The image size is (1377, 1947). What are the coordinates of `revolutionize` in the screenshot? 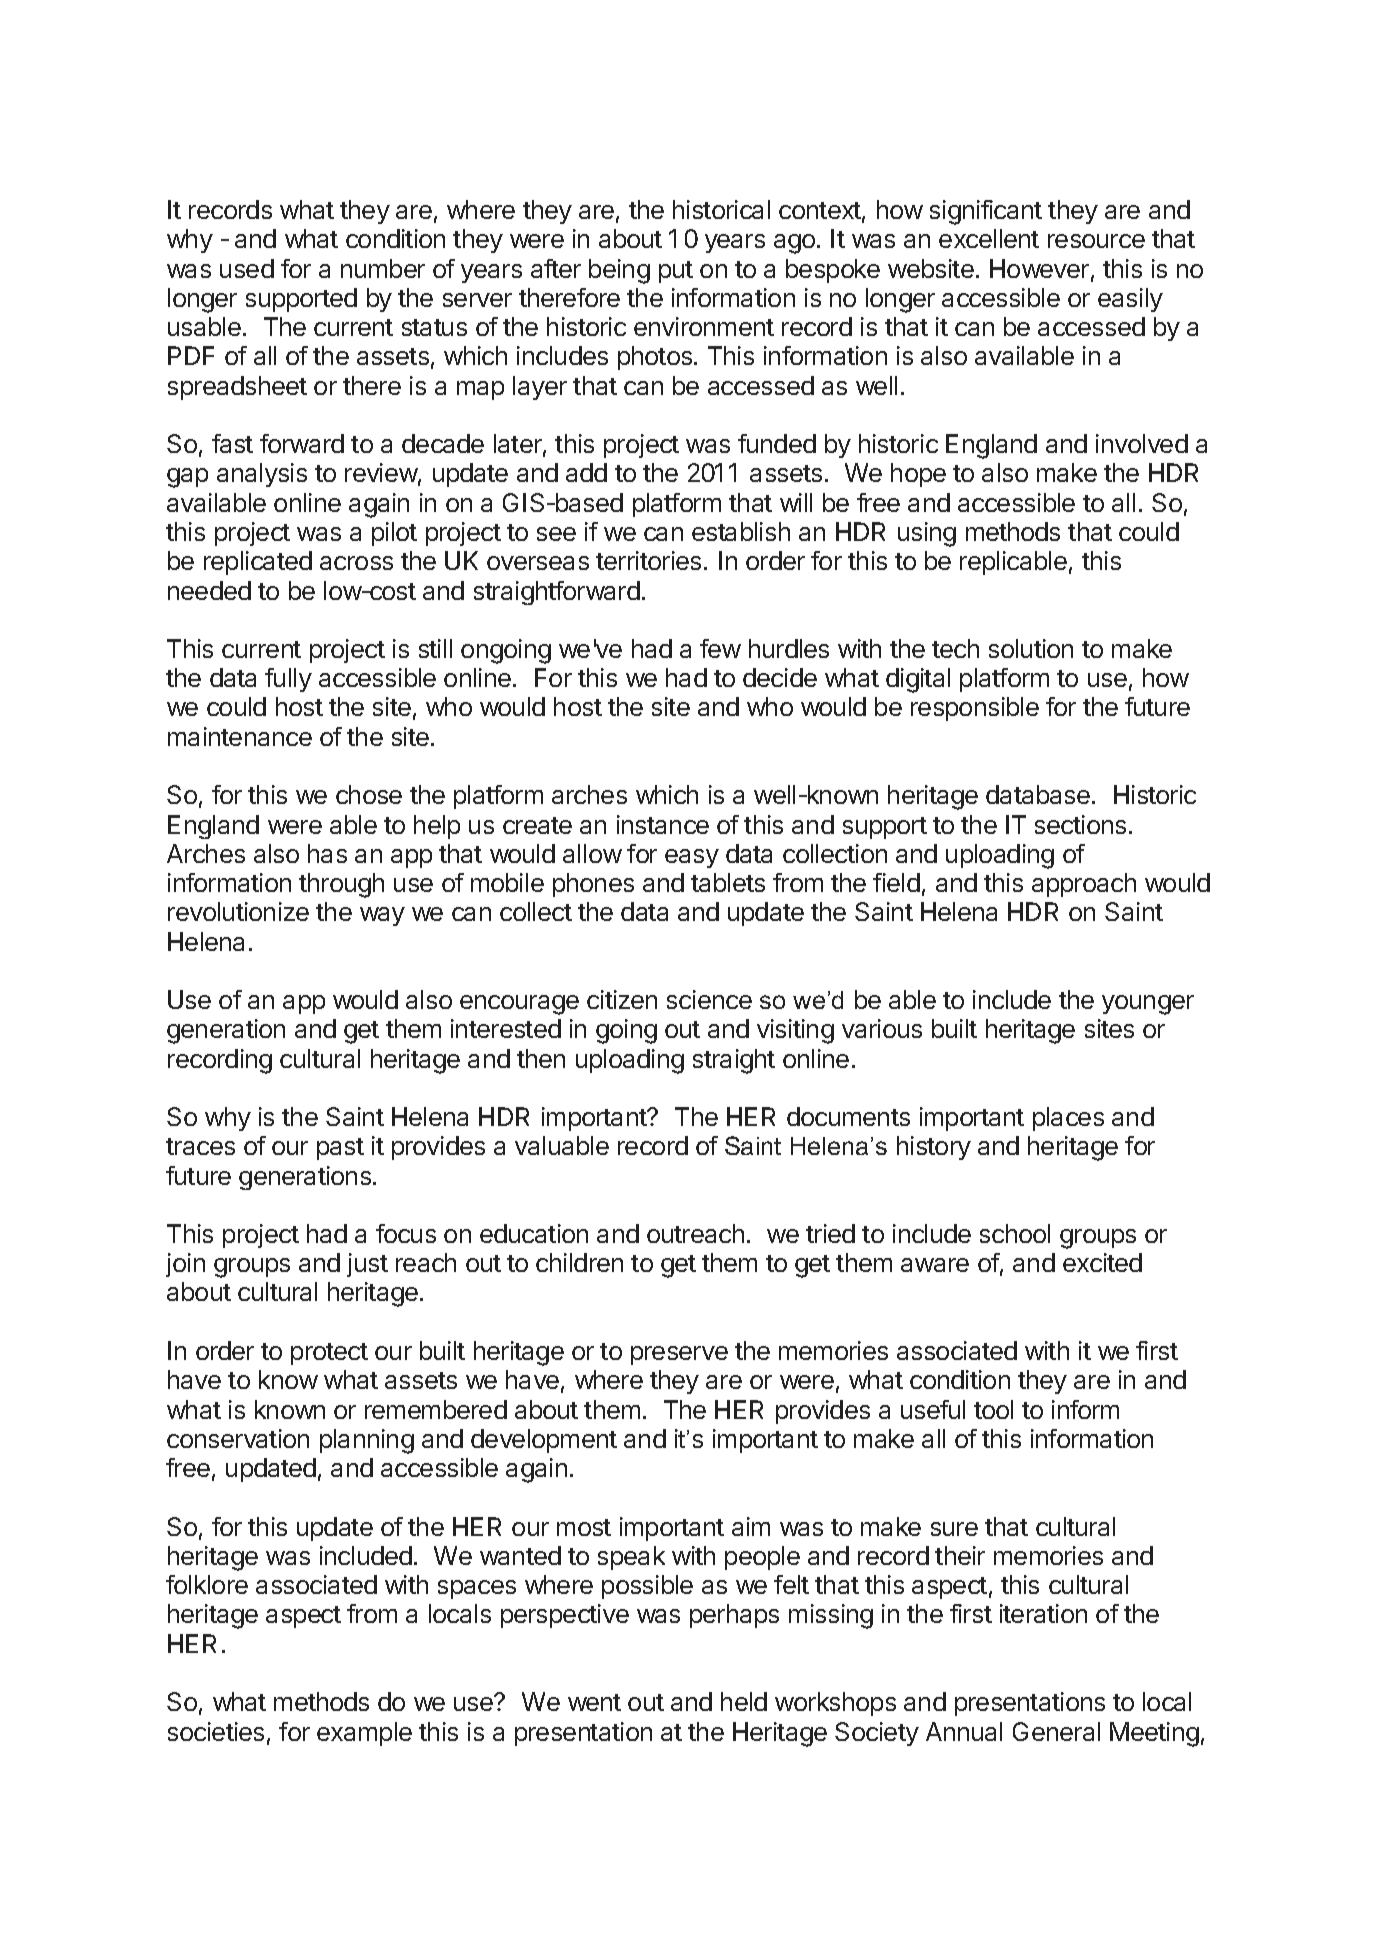 It's located at (238, 911).
